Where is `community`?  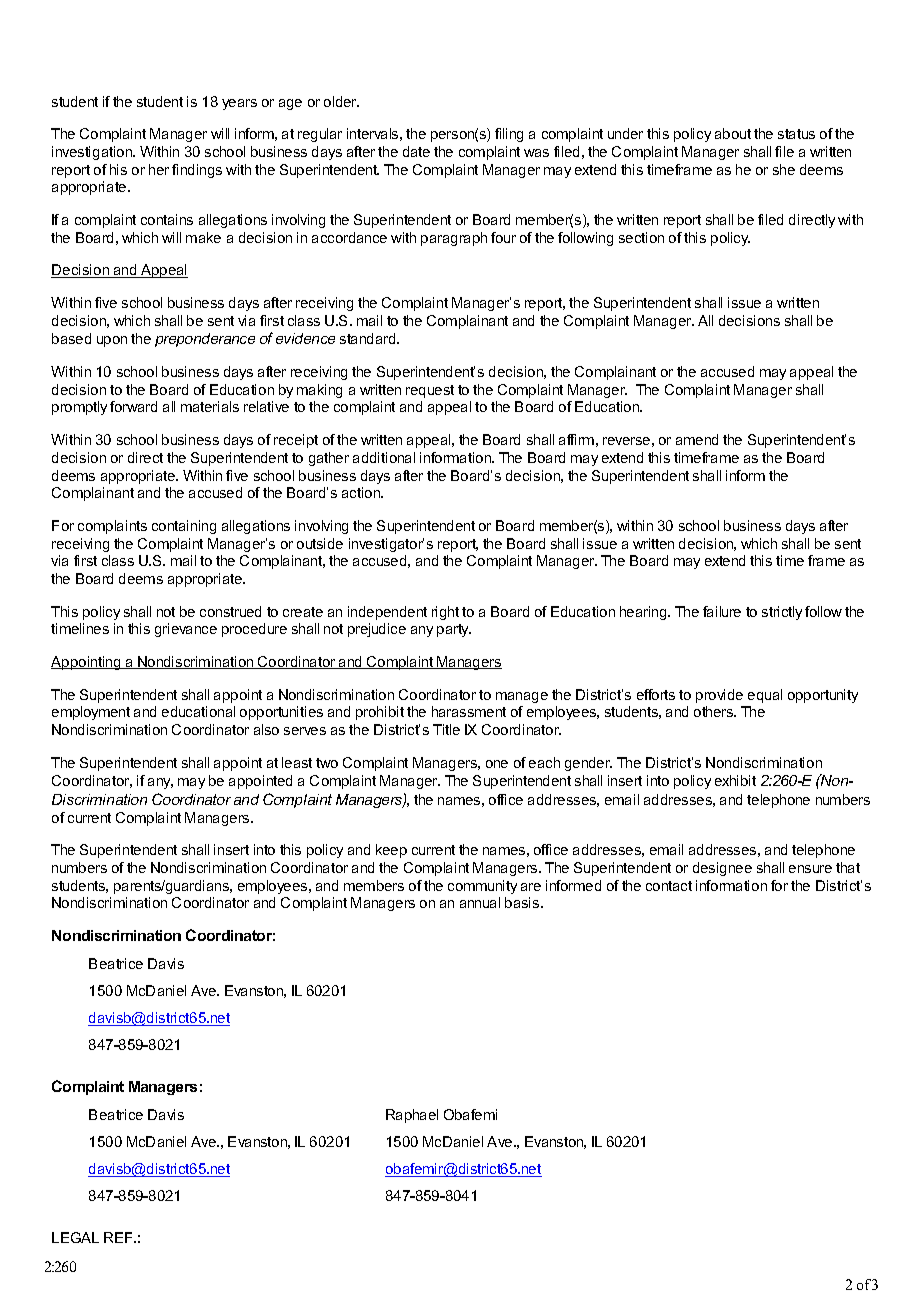
community is located at coordinates (482, 887).
